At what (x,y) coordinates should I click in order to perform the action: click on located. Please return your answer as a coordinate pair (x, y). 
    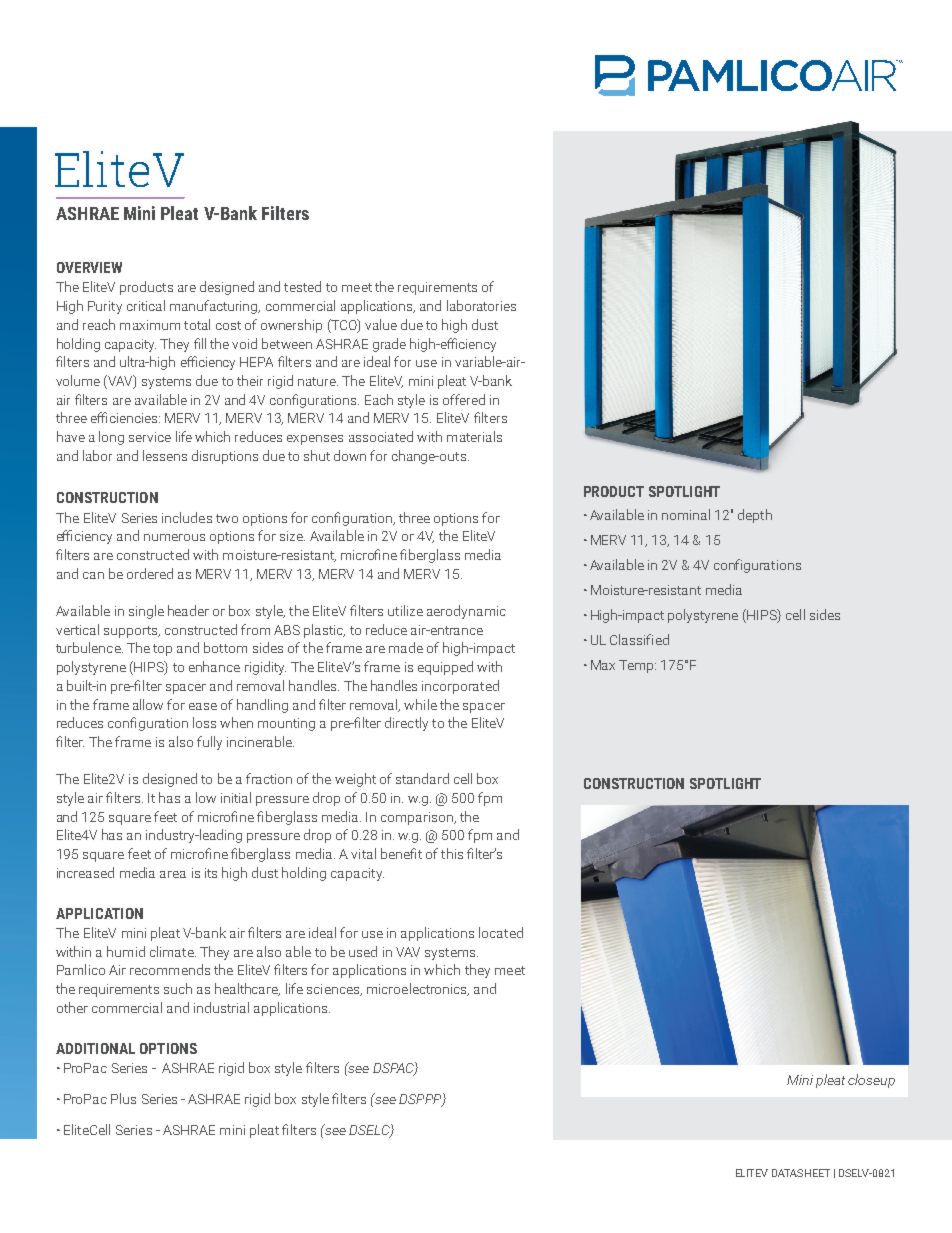
    Looking at the image, I should click on (501, 932).
